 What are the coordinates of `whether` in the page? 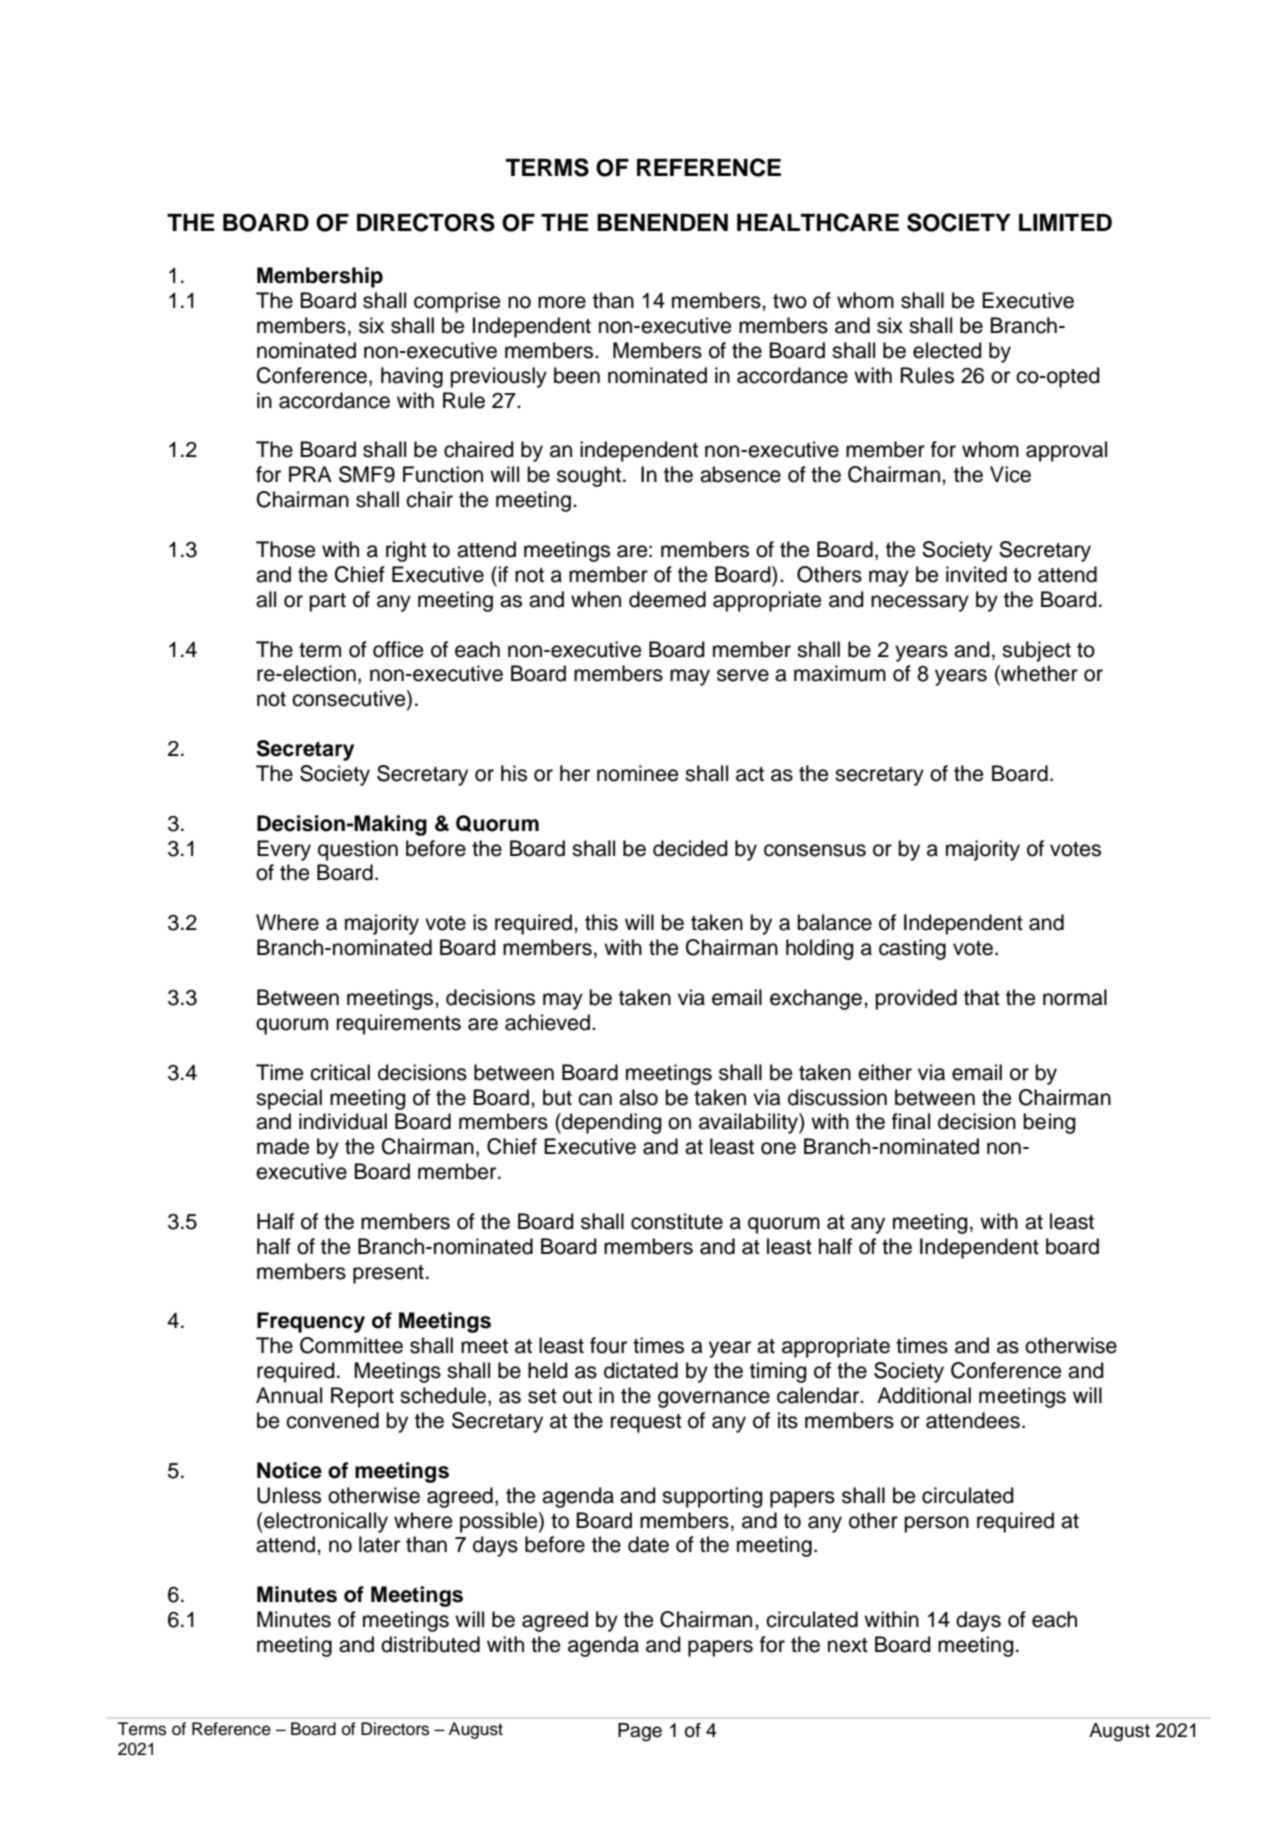 It's located at (1038, 673).
